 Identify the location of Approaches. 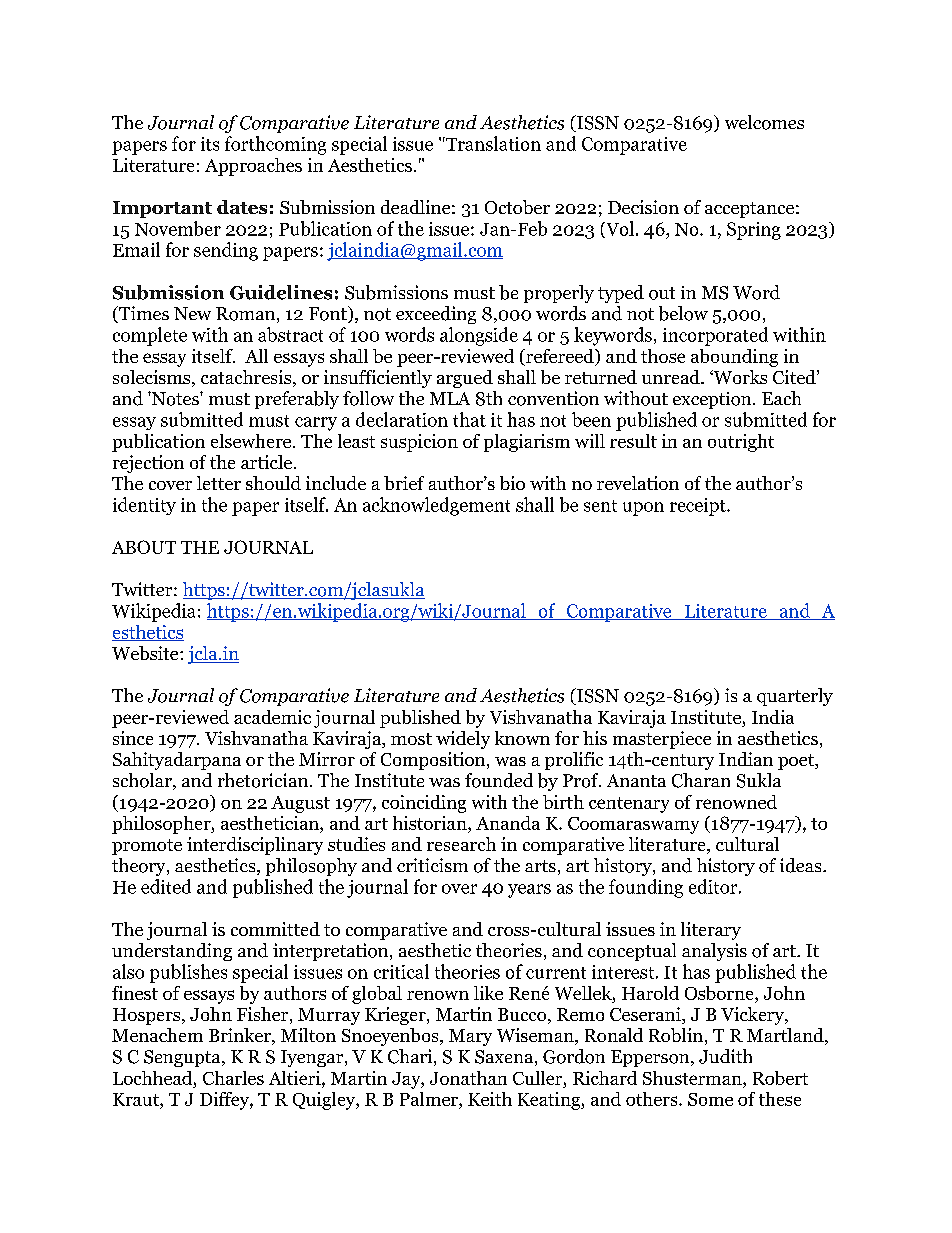
(253, 167).
